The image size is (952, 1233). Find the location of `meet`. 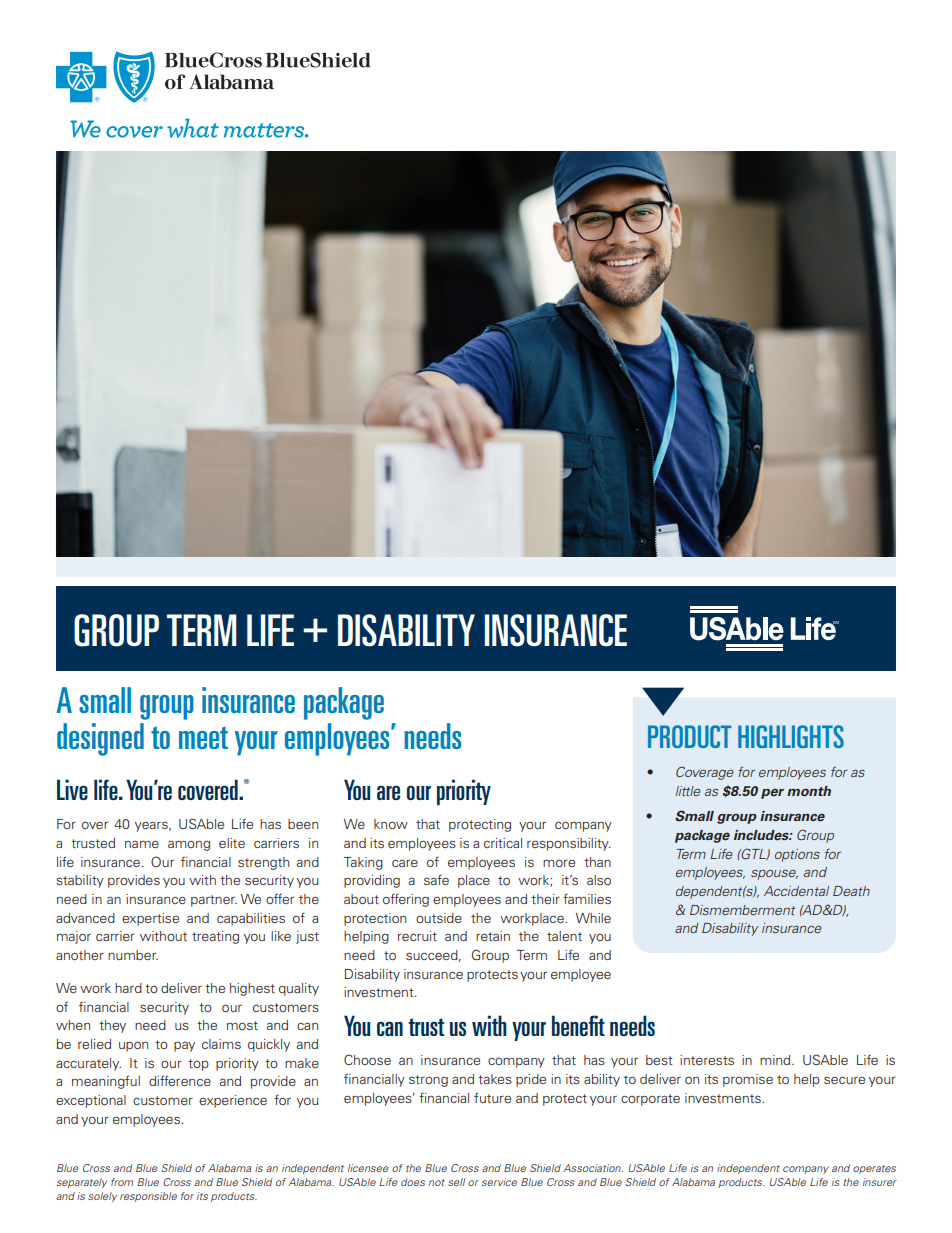

meet is located at coordinates (203, 738).
